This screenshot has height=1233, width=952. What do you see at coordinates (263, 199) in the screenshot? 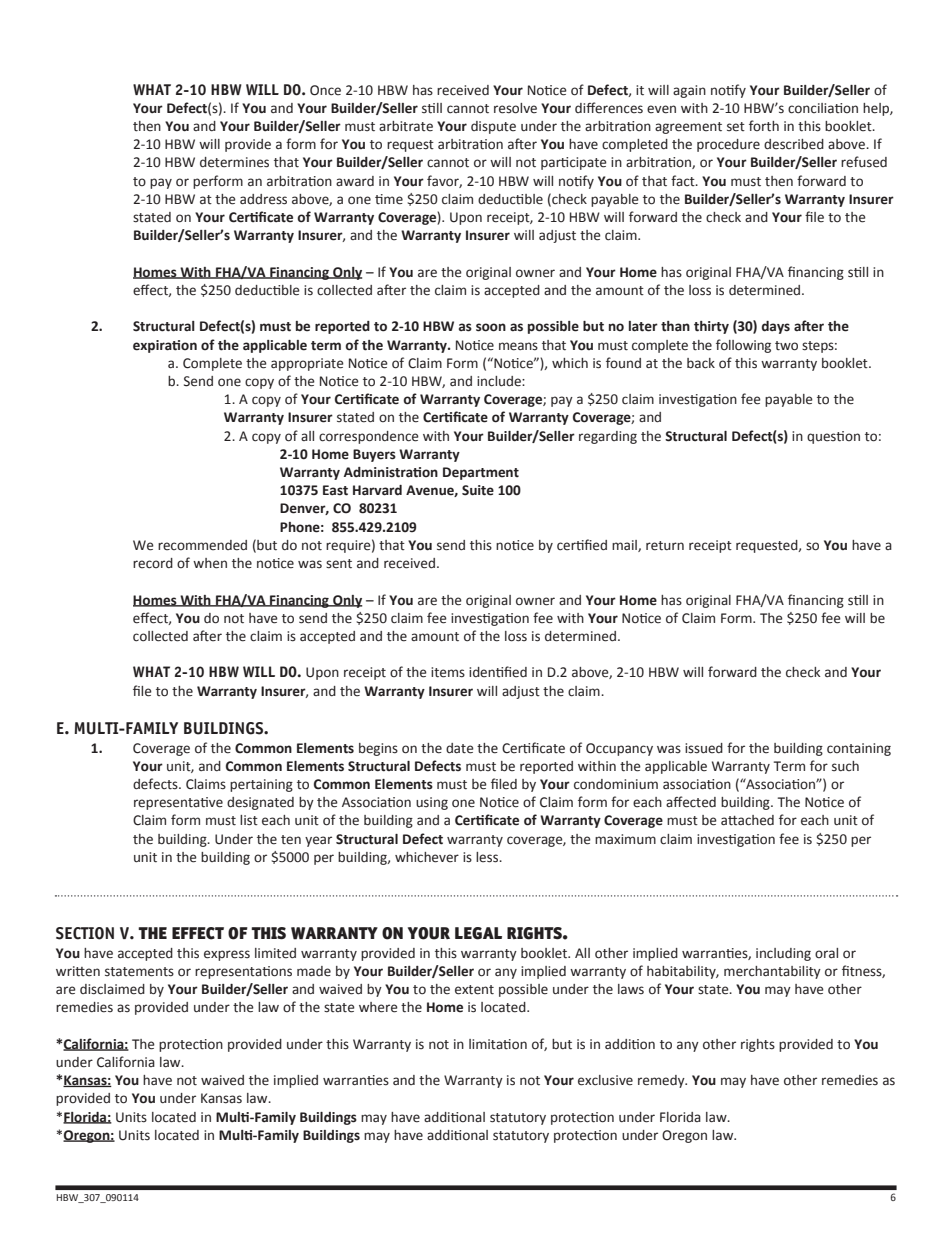
I see `address` at bounding box center [263, 199].
